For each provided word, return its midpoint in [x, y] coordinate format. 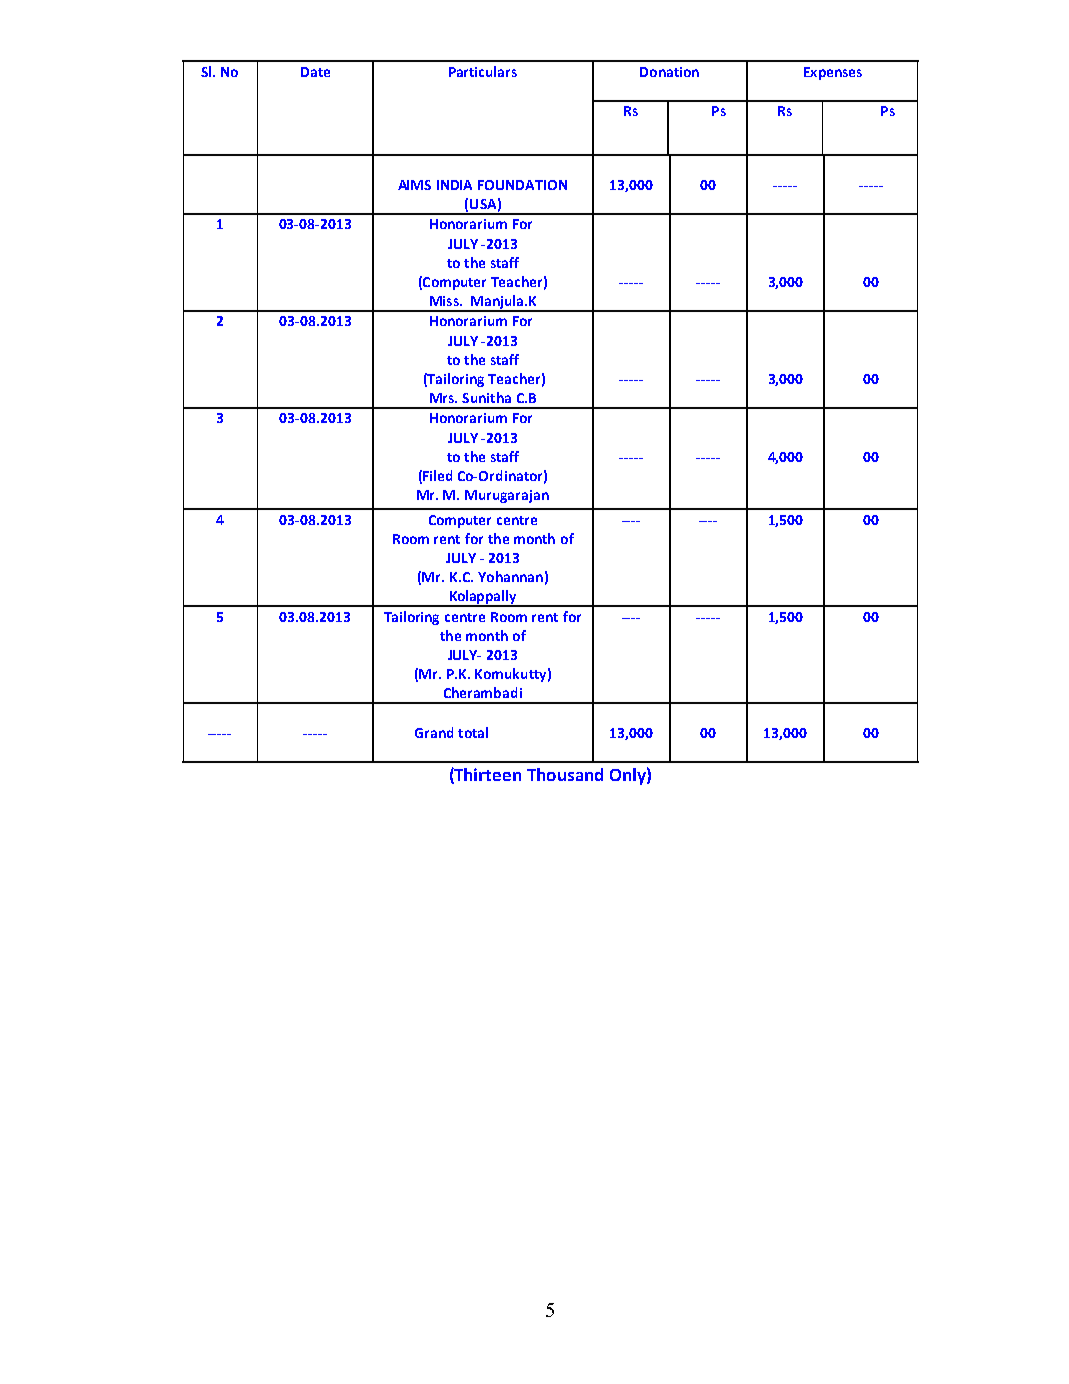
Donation [669, 72]
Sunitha [486, 397]
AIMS [414, 185]
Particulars [483, 71]
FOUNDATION [522, 185]
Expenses [833, 73]
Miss [445, 301]
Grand [434, 732]
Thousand [565, 774]
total [473, 732]
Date [315, 72]
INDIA [454, 185]
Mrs [443, 398]
